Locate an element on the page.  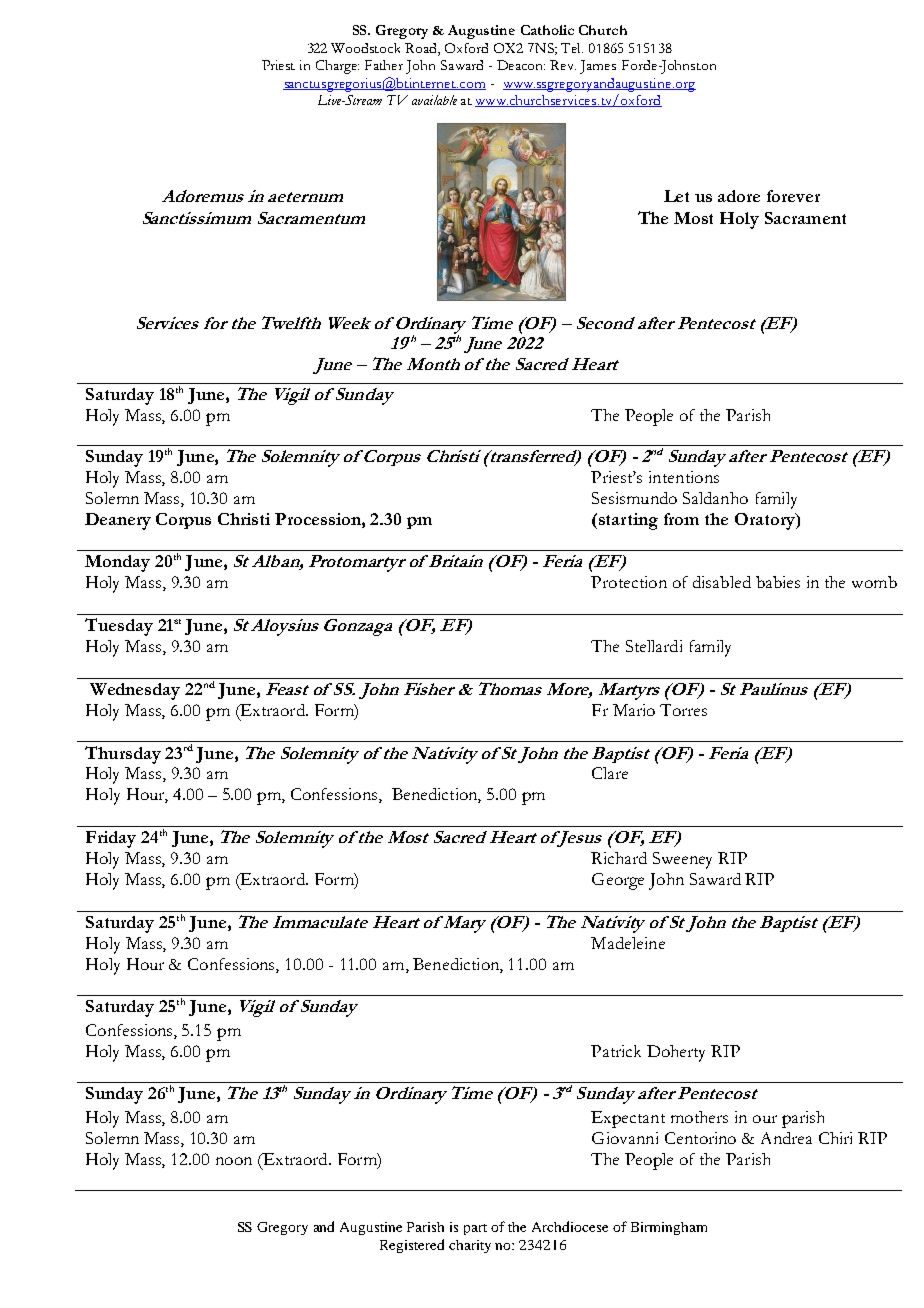
babies is located at coordinates (778, 582).
